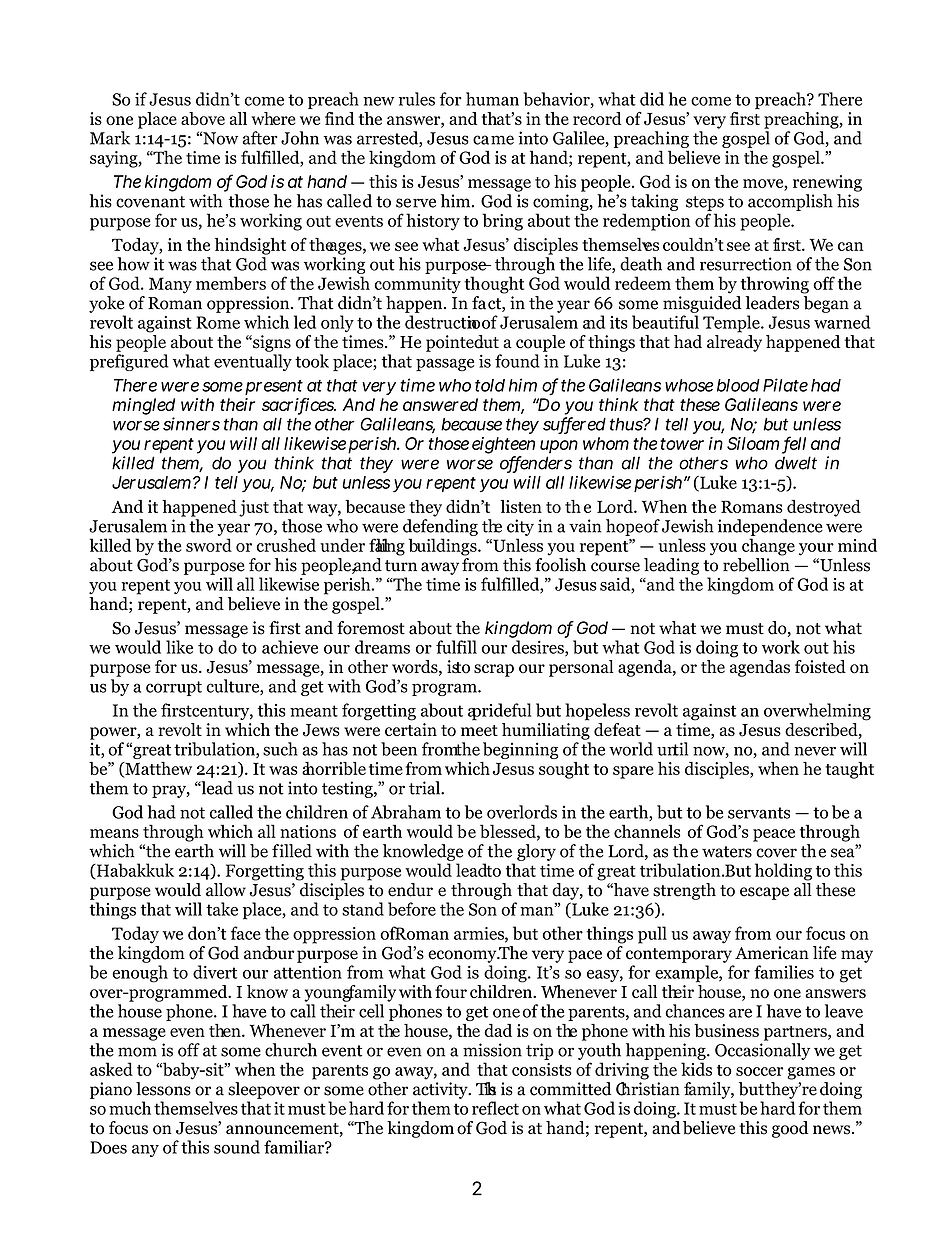 This screenshot has height=1233, width=952. Describe the element at coordinates (493, 140) in the screenshot. I see `came` at that location.
